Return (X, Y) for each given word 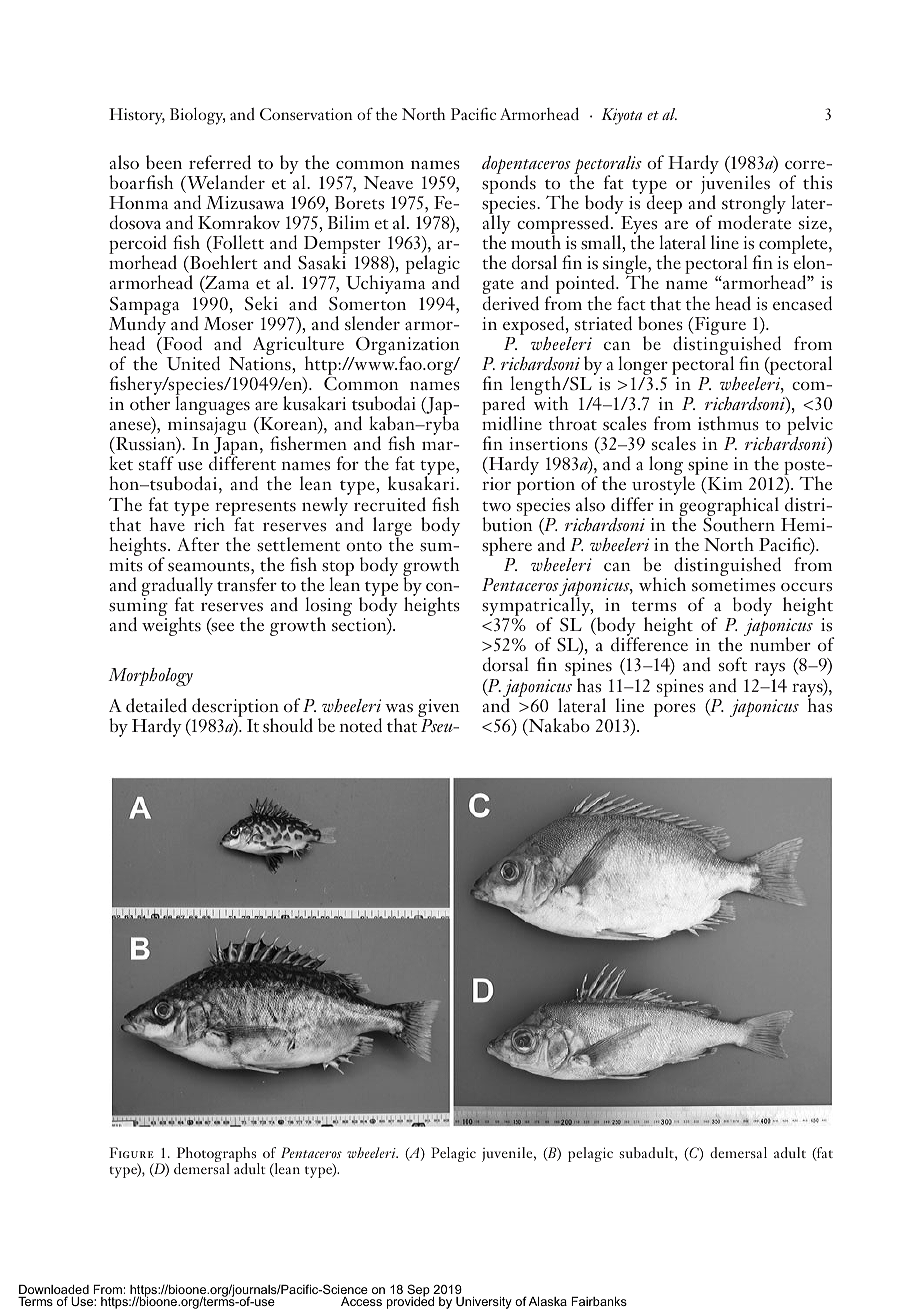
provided (410, 1302)
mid (497, 422)
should (288, 725)
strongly (754, 206)
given (438, 709)
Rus (129, 444)
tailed (165, 705)
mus (743, 426)
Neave (388, 182)
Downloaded (54, 1291)
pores (675, 710)
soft (733, 664)
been (164, 162)
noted (360, 725)
